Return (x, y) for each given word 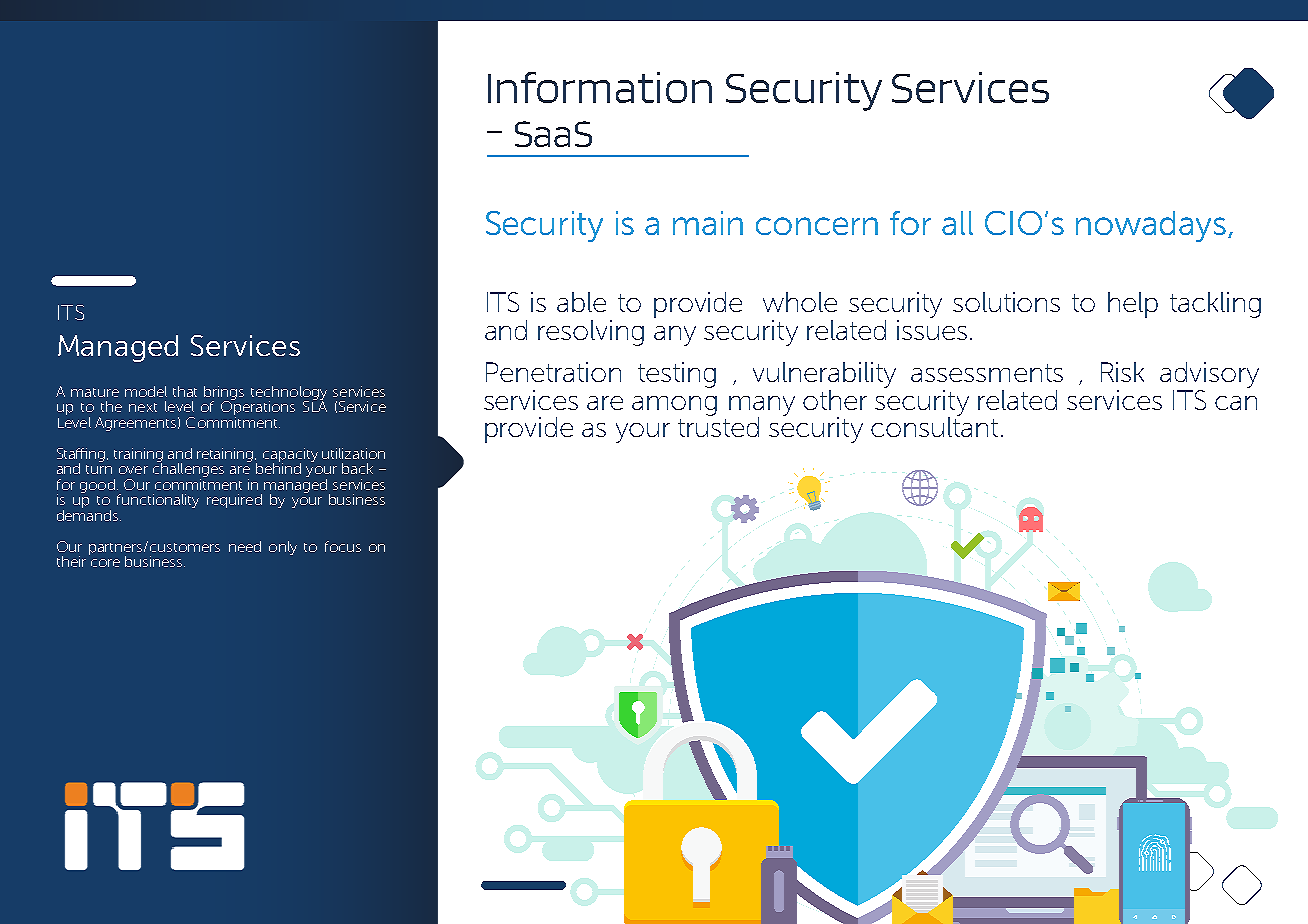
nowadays (1152, 226)
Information (600, 87)
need (245, 546)
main (708, 223)
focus (343, 546)
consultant (934, 426)
